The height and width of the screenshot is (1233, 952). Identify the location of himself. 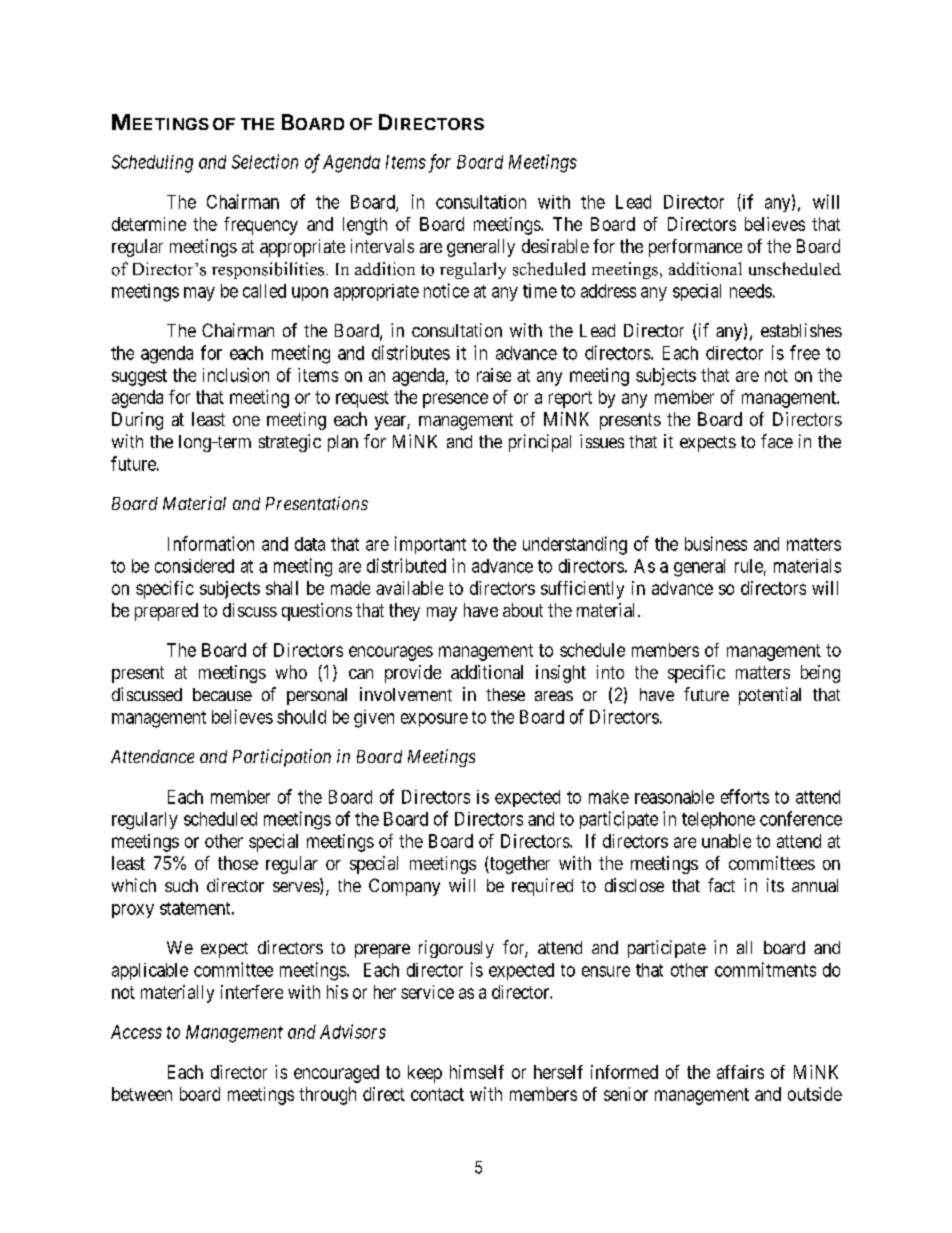
(477, 1072).
